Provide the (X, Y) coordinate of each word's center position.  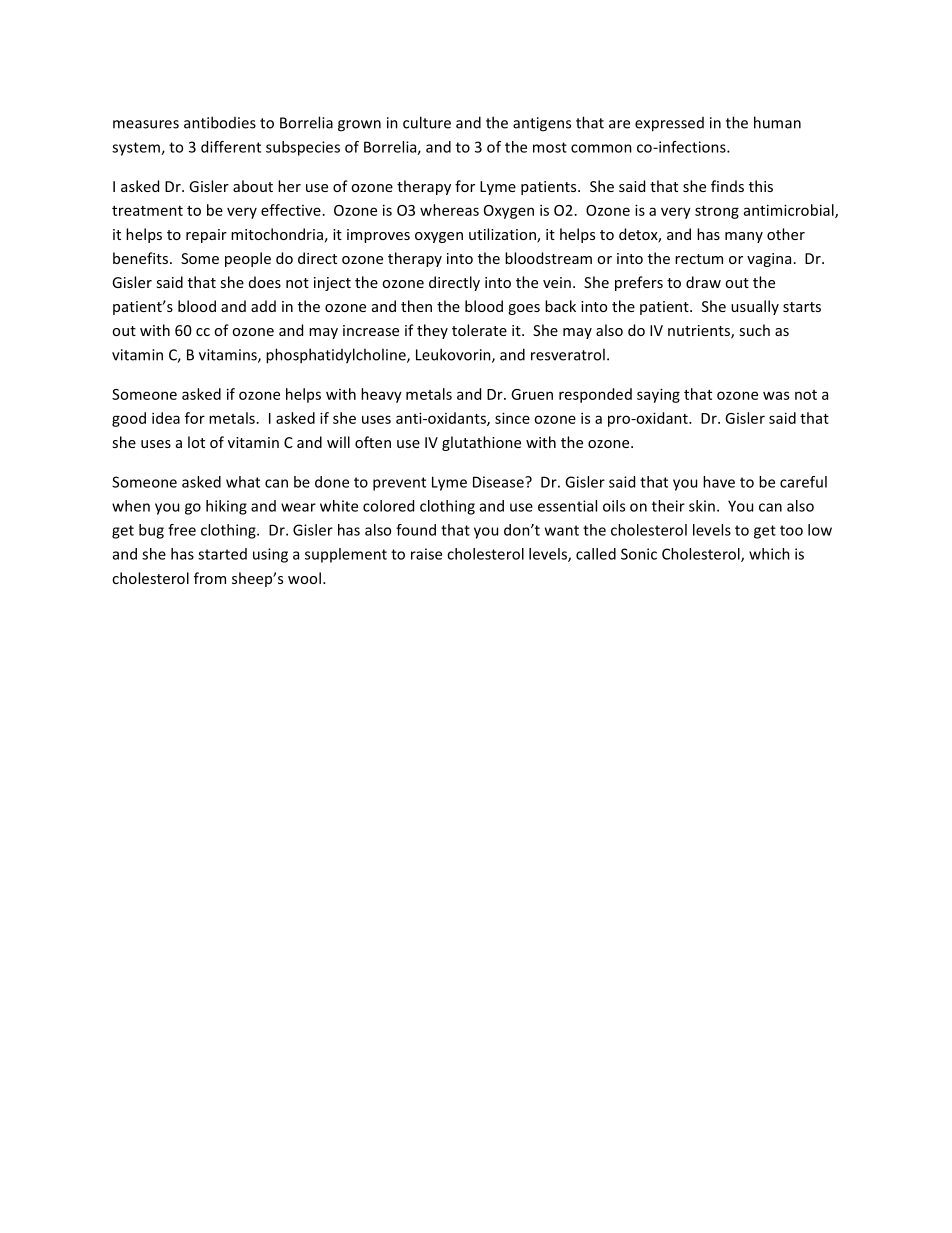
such (754, 330)
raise (426, 554)
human (777, 122)
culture (427, 122)
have (719, 482)
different (231, 147)
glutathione (481, 443)
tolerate (479, 330)
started (222, 554)
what (243, 482)
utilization (503, 235)
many (744, 237)
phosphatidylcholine (337, 356)
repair (206, 236)
